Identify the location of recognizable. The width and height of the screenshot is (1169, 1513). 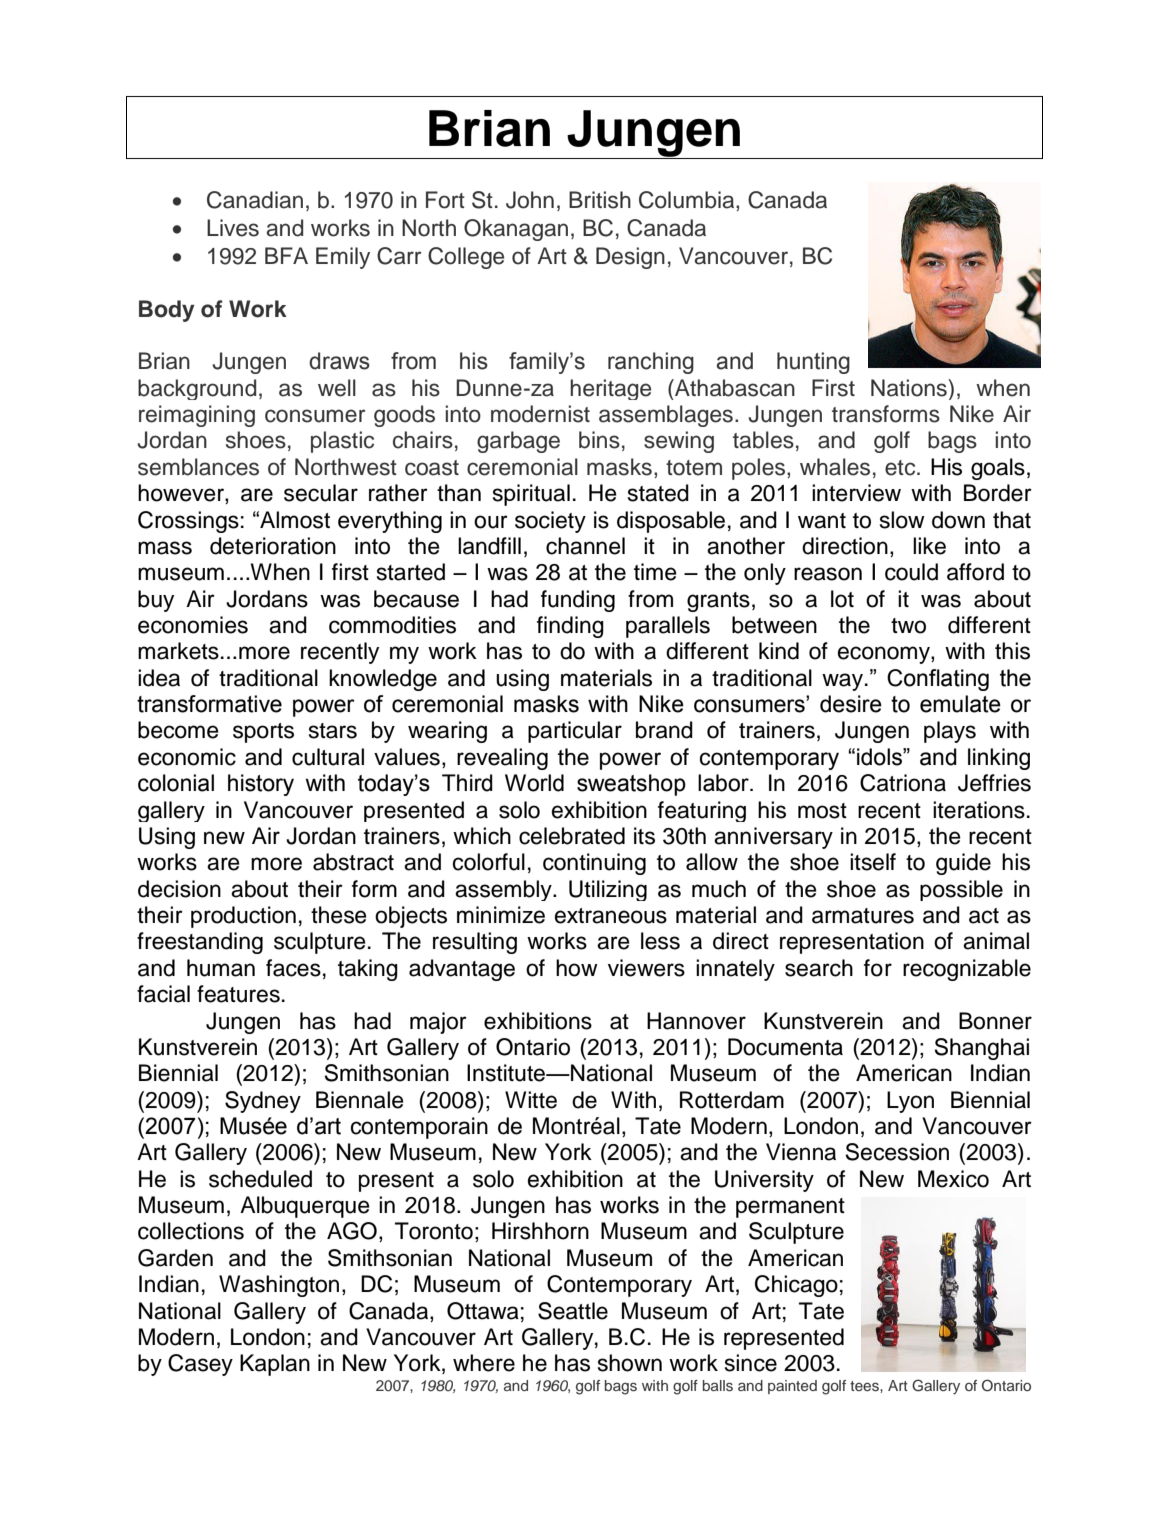
(967, 970).
